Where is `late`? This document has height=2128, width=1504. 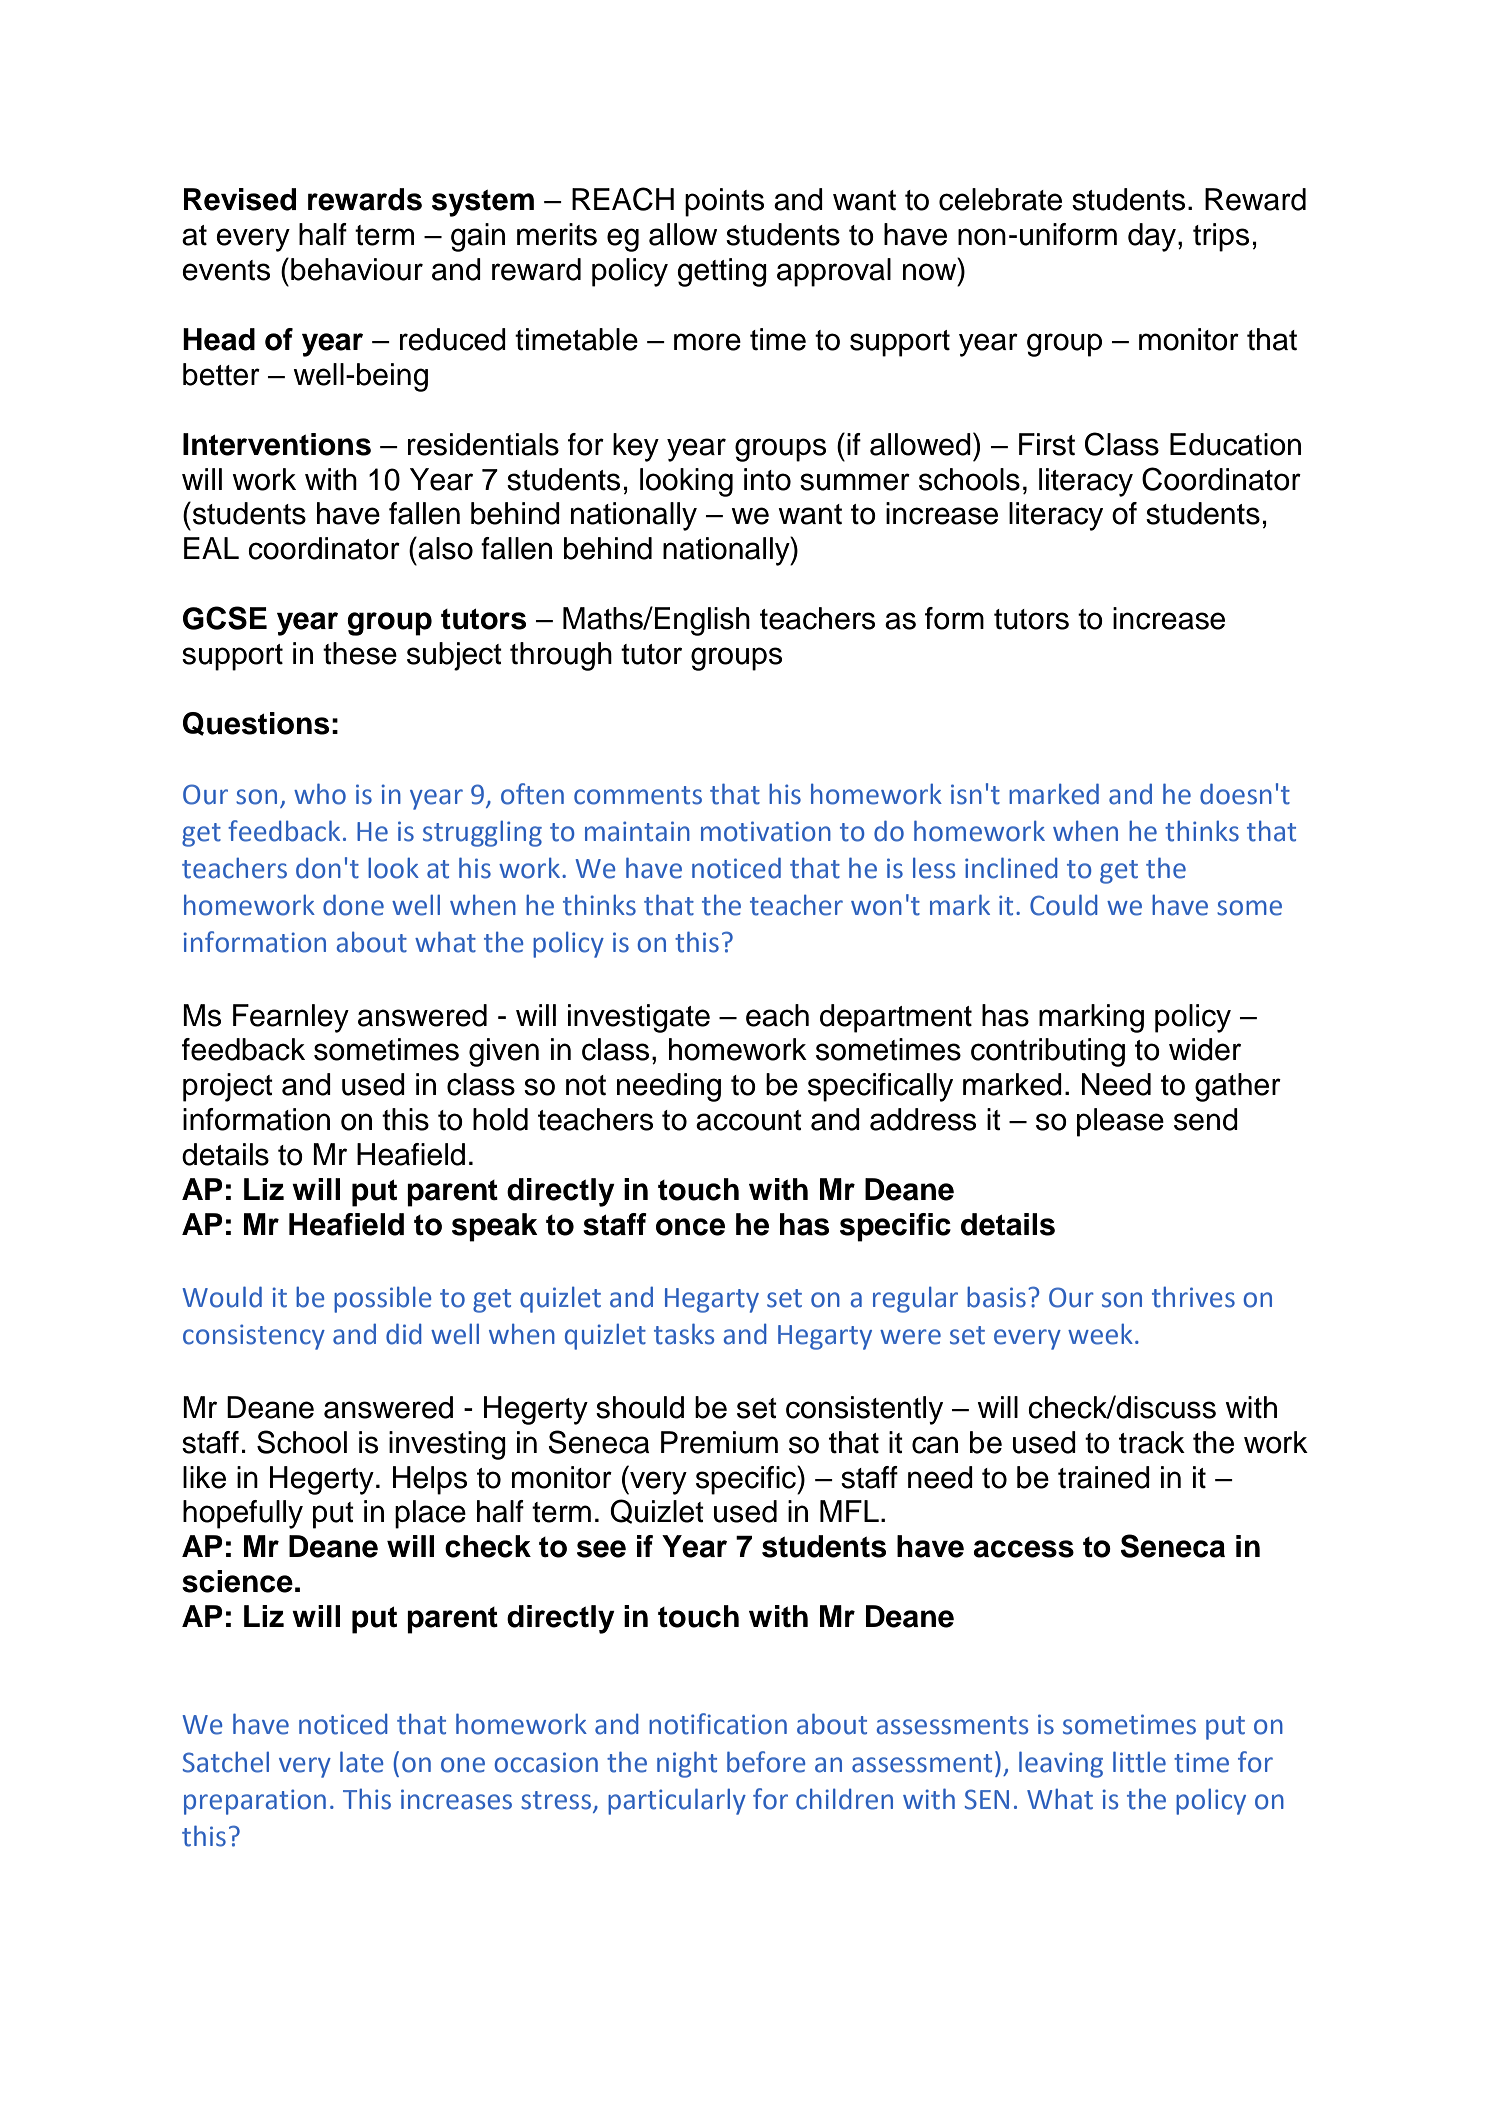
late is located at coordinates (361, 1762).
